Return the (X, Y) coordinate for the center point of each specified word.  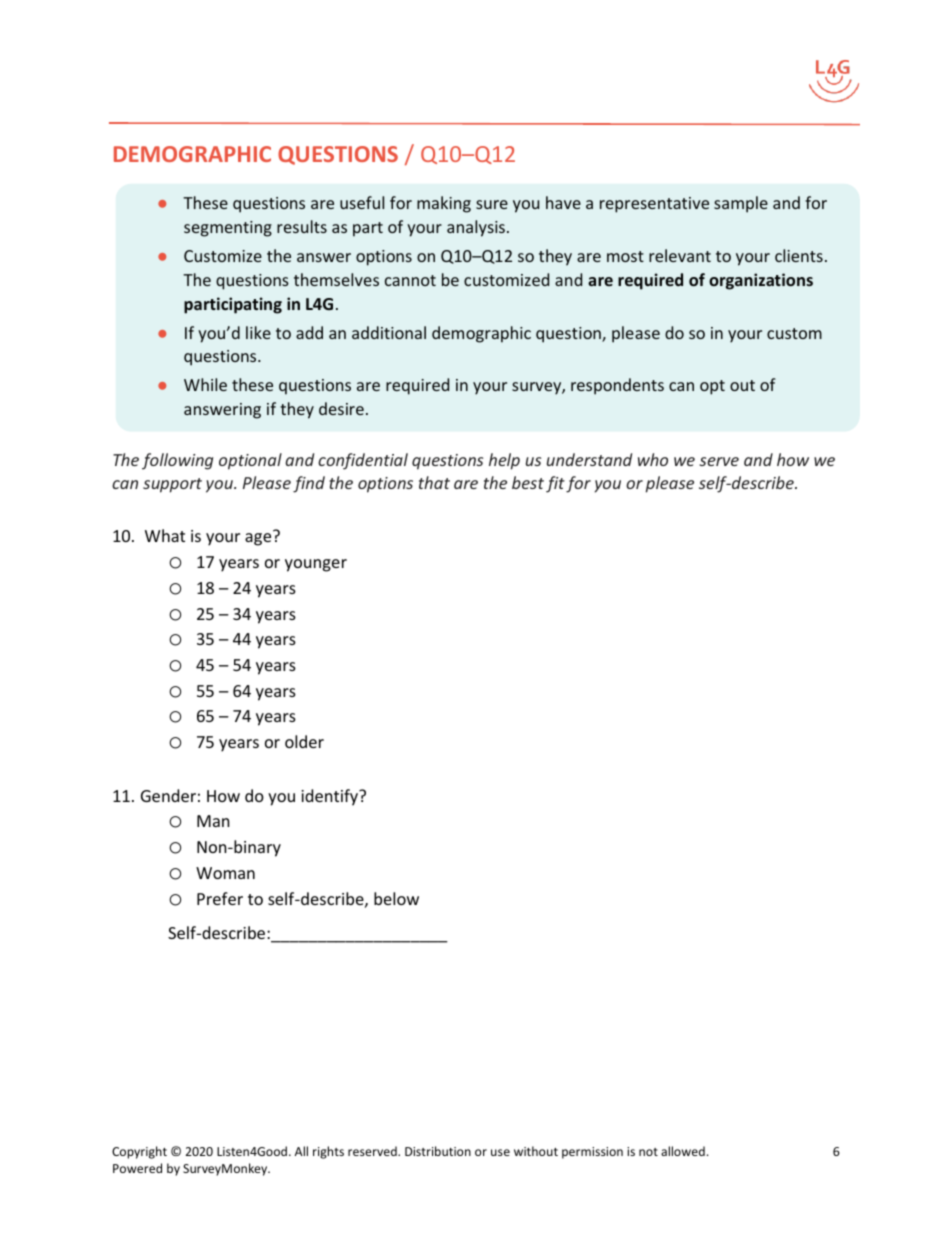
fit (555, 484)
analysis (476, 228)
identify (331, 797)
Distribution (438, 1151)
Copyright (139, 1152)
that (434, 482)
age (259, 538)
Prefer (220, 898)
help (504, 461)
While (205, 384)
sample (741, 204)
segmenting (228, 229)
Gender (168, 795)
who (653, 459)
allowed (683, 1151)
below (396, 898)
